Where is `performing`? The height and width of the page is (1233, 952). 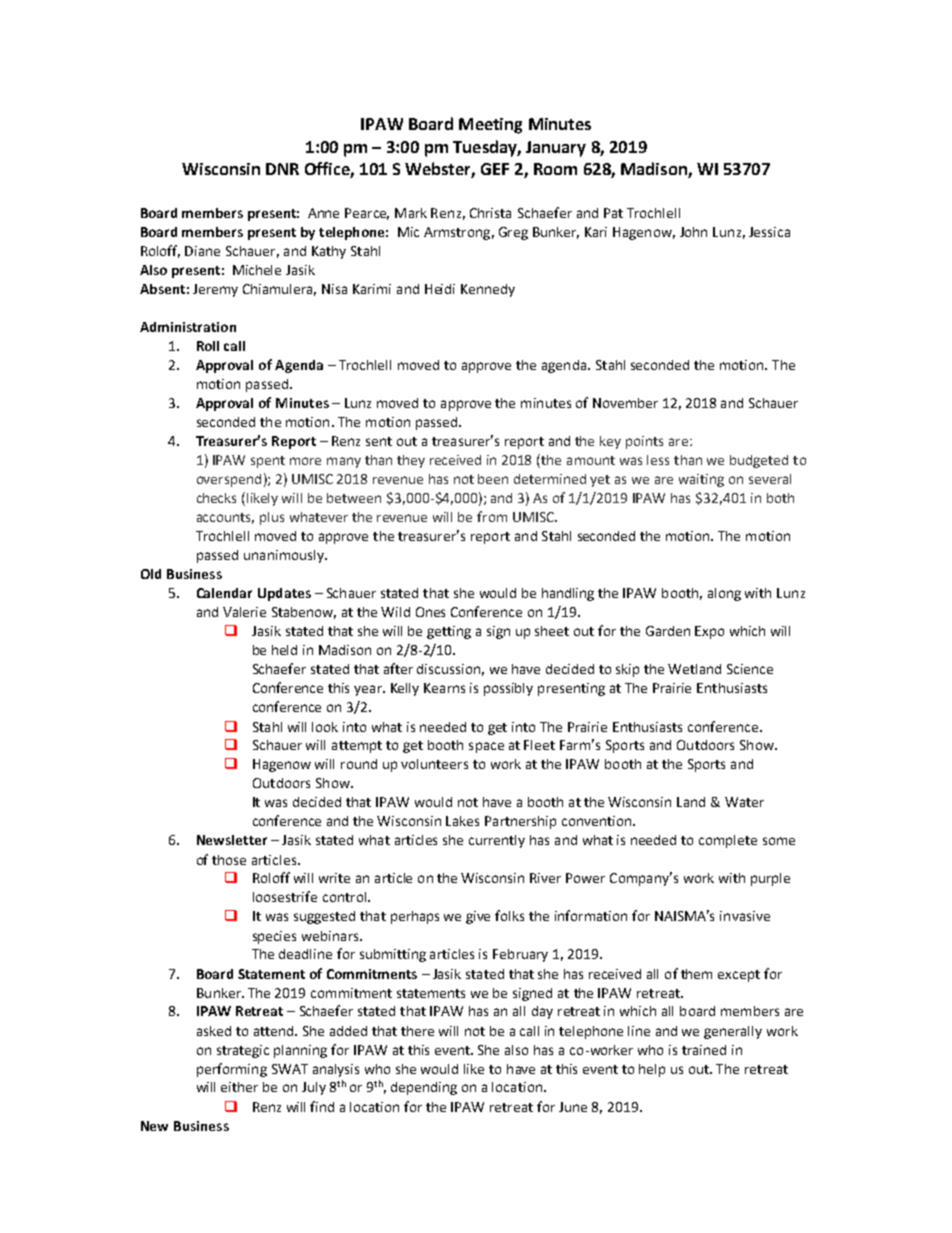
performing is located at coordinates (232, 1070).
